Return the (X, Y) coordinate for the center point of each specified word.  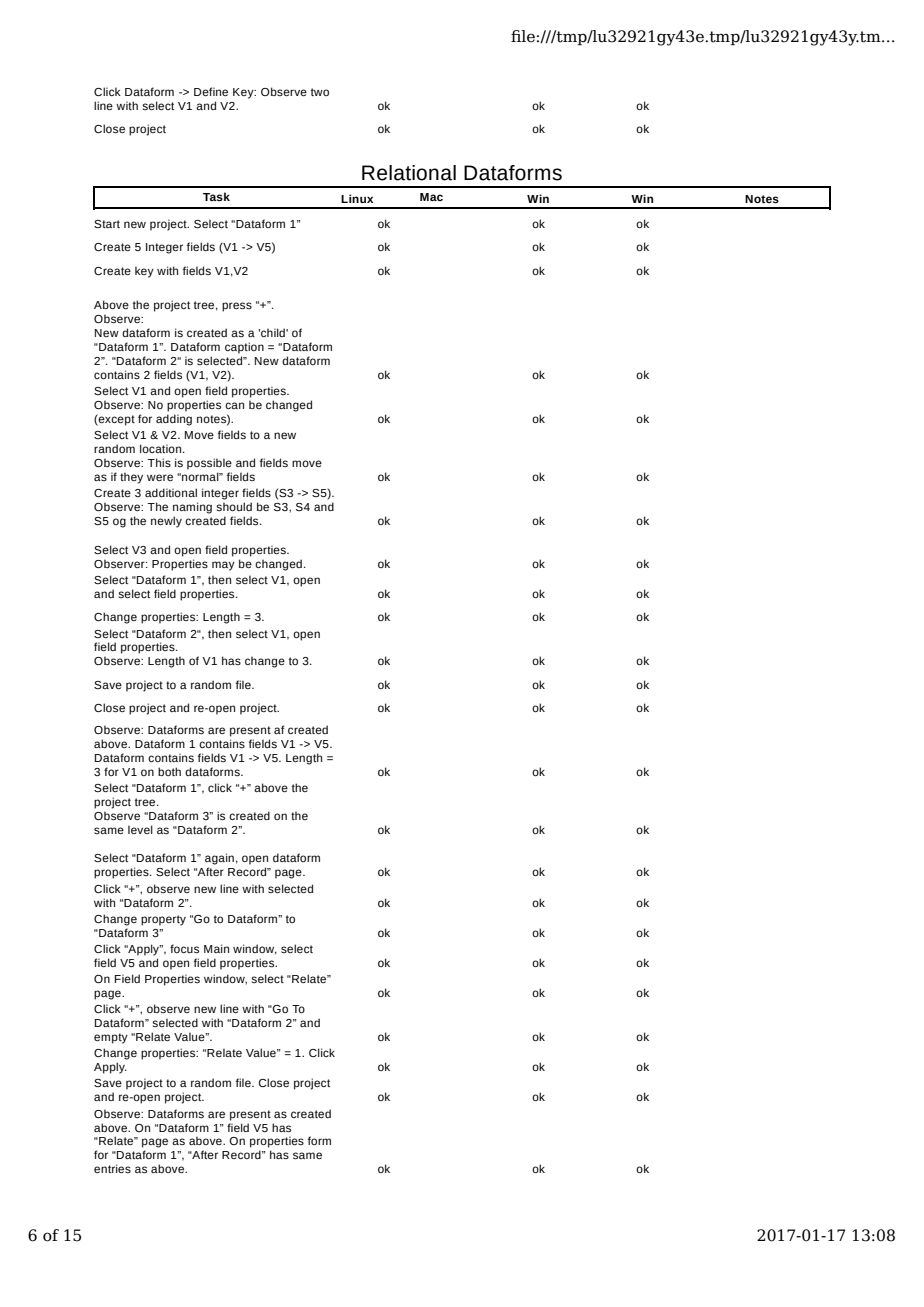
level (140, 829)
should (234, 506)
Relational (409, 173)
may (223, 566)
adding (174, 420)
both (169, 771)
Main (216, 948)
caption (244, 348)
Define (211, 91)
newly (166, 522)
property (163, 920)
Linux (357, 198)
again (219, 859)
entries (112, 1168)
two (320, 92)
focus (184, 949)
